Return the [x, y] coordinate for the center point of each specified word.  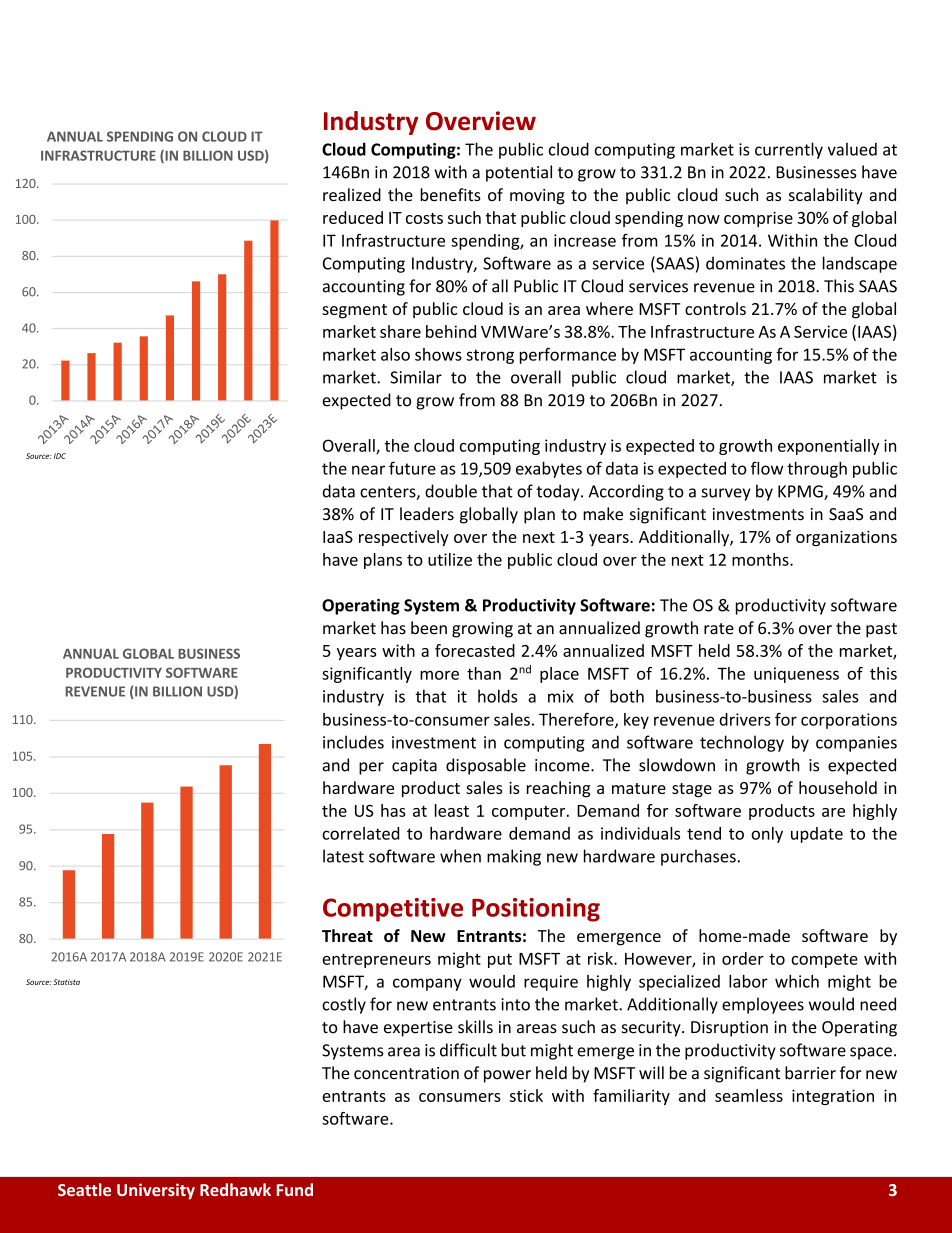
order [743, 958]
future [412, 468]
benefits [450, 194]
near [368, 470]
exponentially [829, 447]
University [156, 1191]
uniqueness [796, 675]
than [484, 673]
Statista [66, 982]
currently [789, 150]
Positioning [536, 910]
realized [352, 194]
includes [353, 742]
